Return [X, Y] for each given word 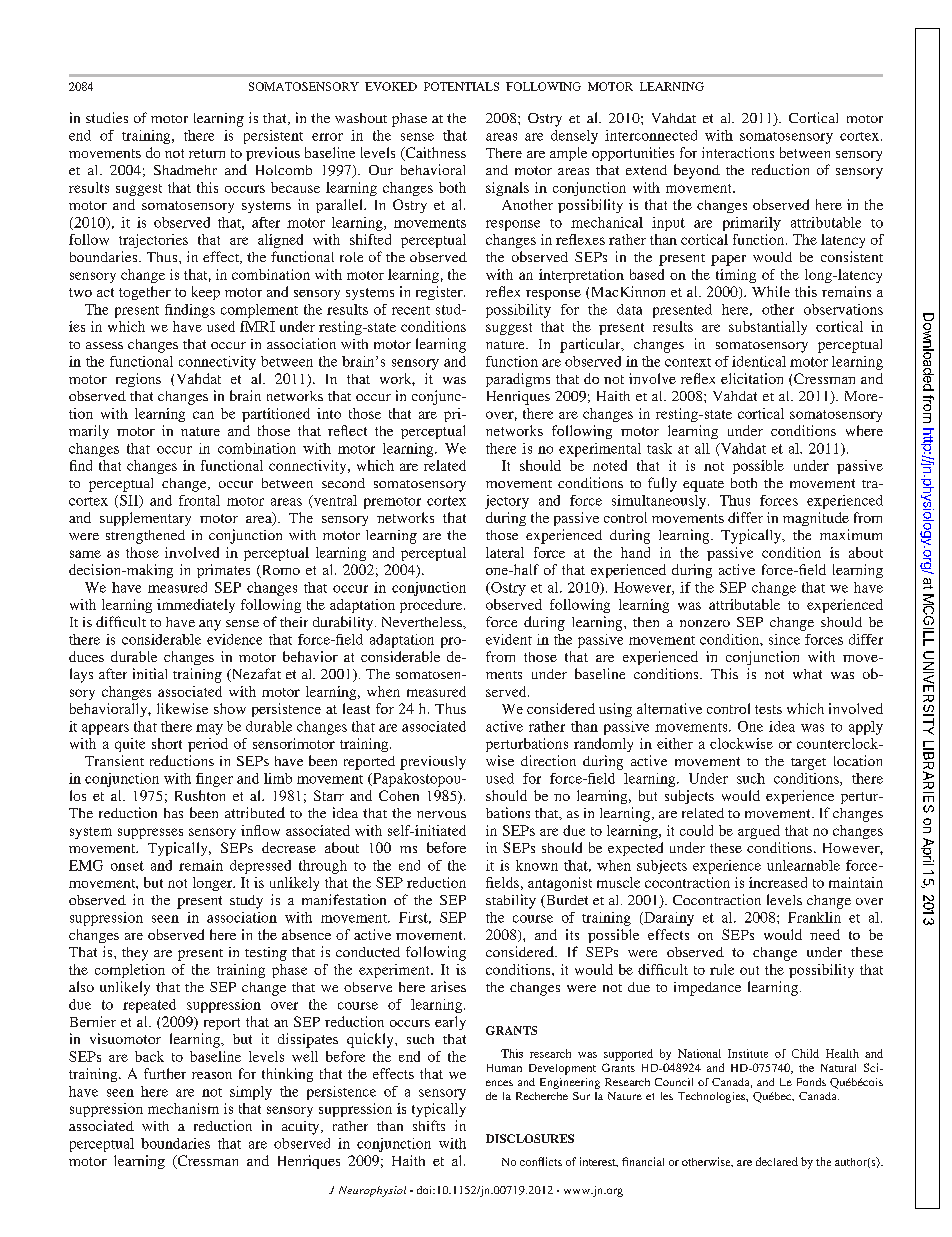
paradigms [518, 380]
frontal [199, 500]
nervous [441, 814]
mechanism [183, 1108]
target [808, 764]
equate [703, 486]
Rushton [200, 795]
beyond [697, 171]
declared [777, 1161]
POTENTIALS [461, 86]
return [207, 153]
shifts [429, 1125]
